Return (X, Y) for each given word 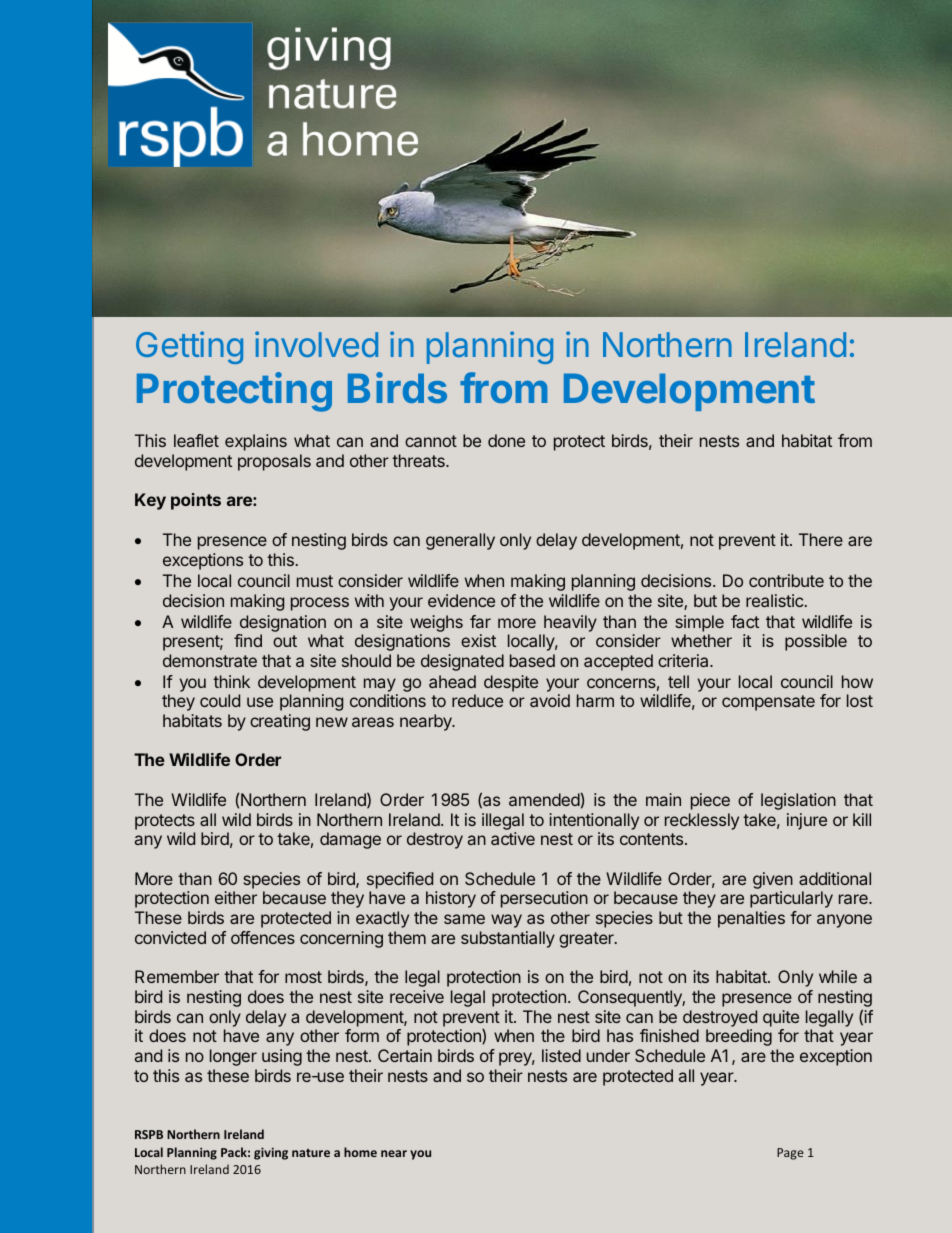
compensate (768, 703)
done (506, 440)
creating (280, 722)
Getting (189, 347)
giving (271, 1153)
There (821, 539)
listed (561, 1055)
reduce (477, 700)
